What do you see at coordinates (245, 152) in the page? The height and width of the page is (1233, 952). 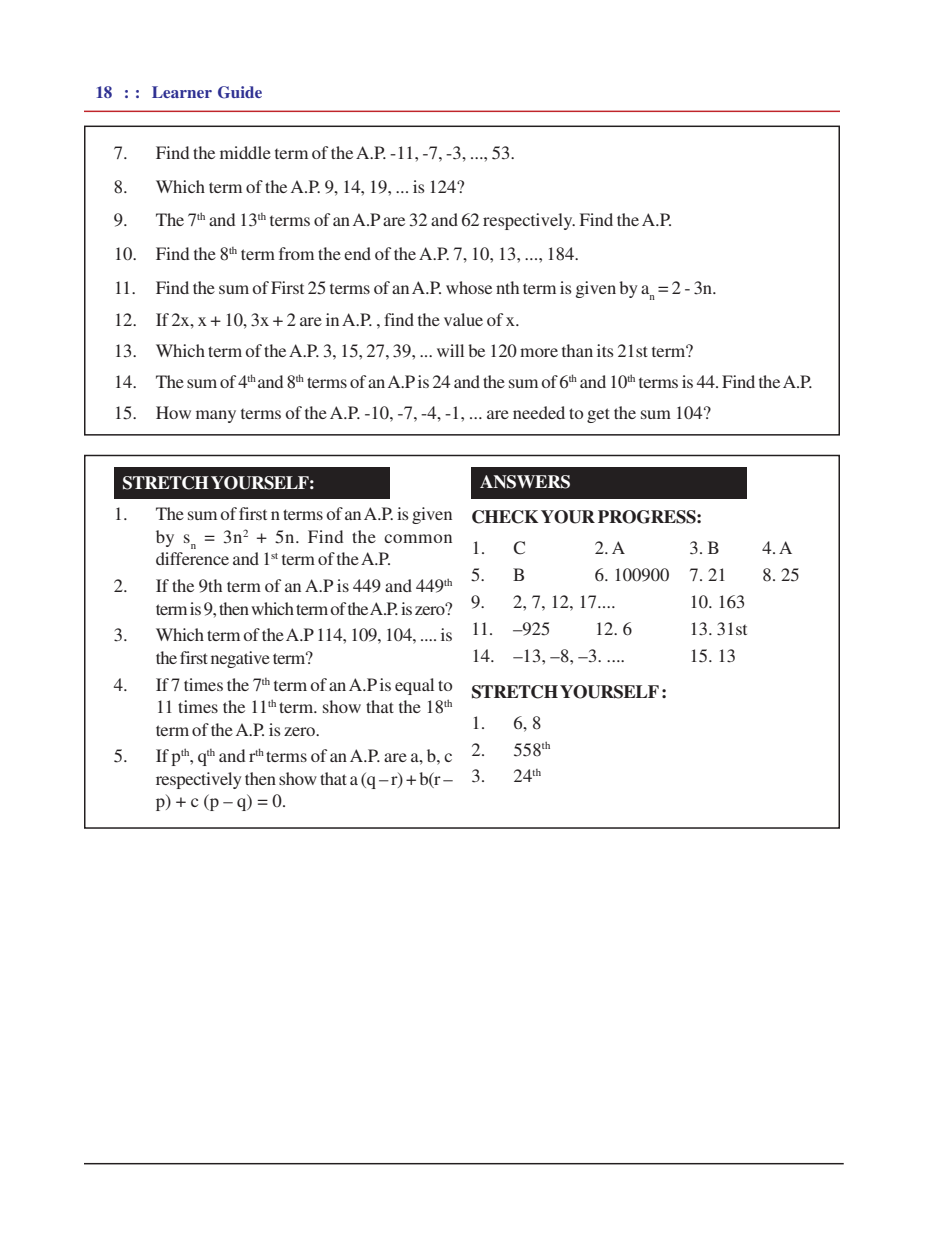 I see `middle` at bounding box center [245, 152].
